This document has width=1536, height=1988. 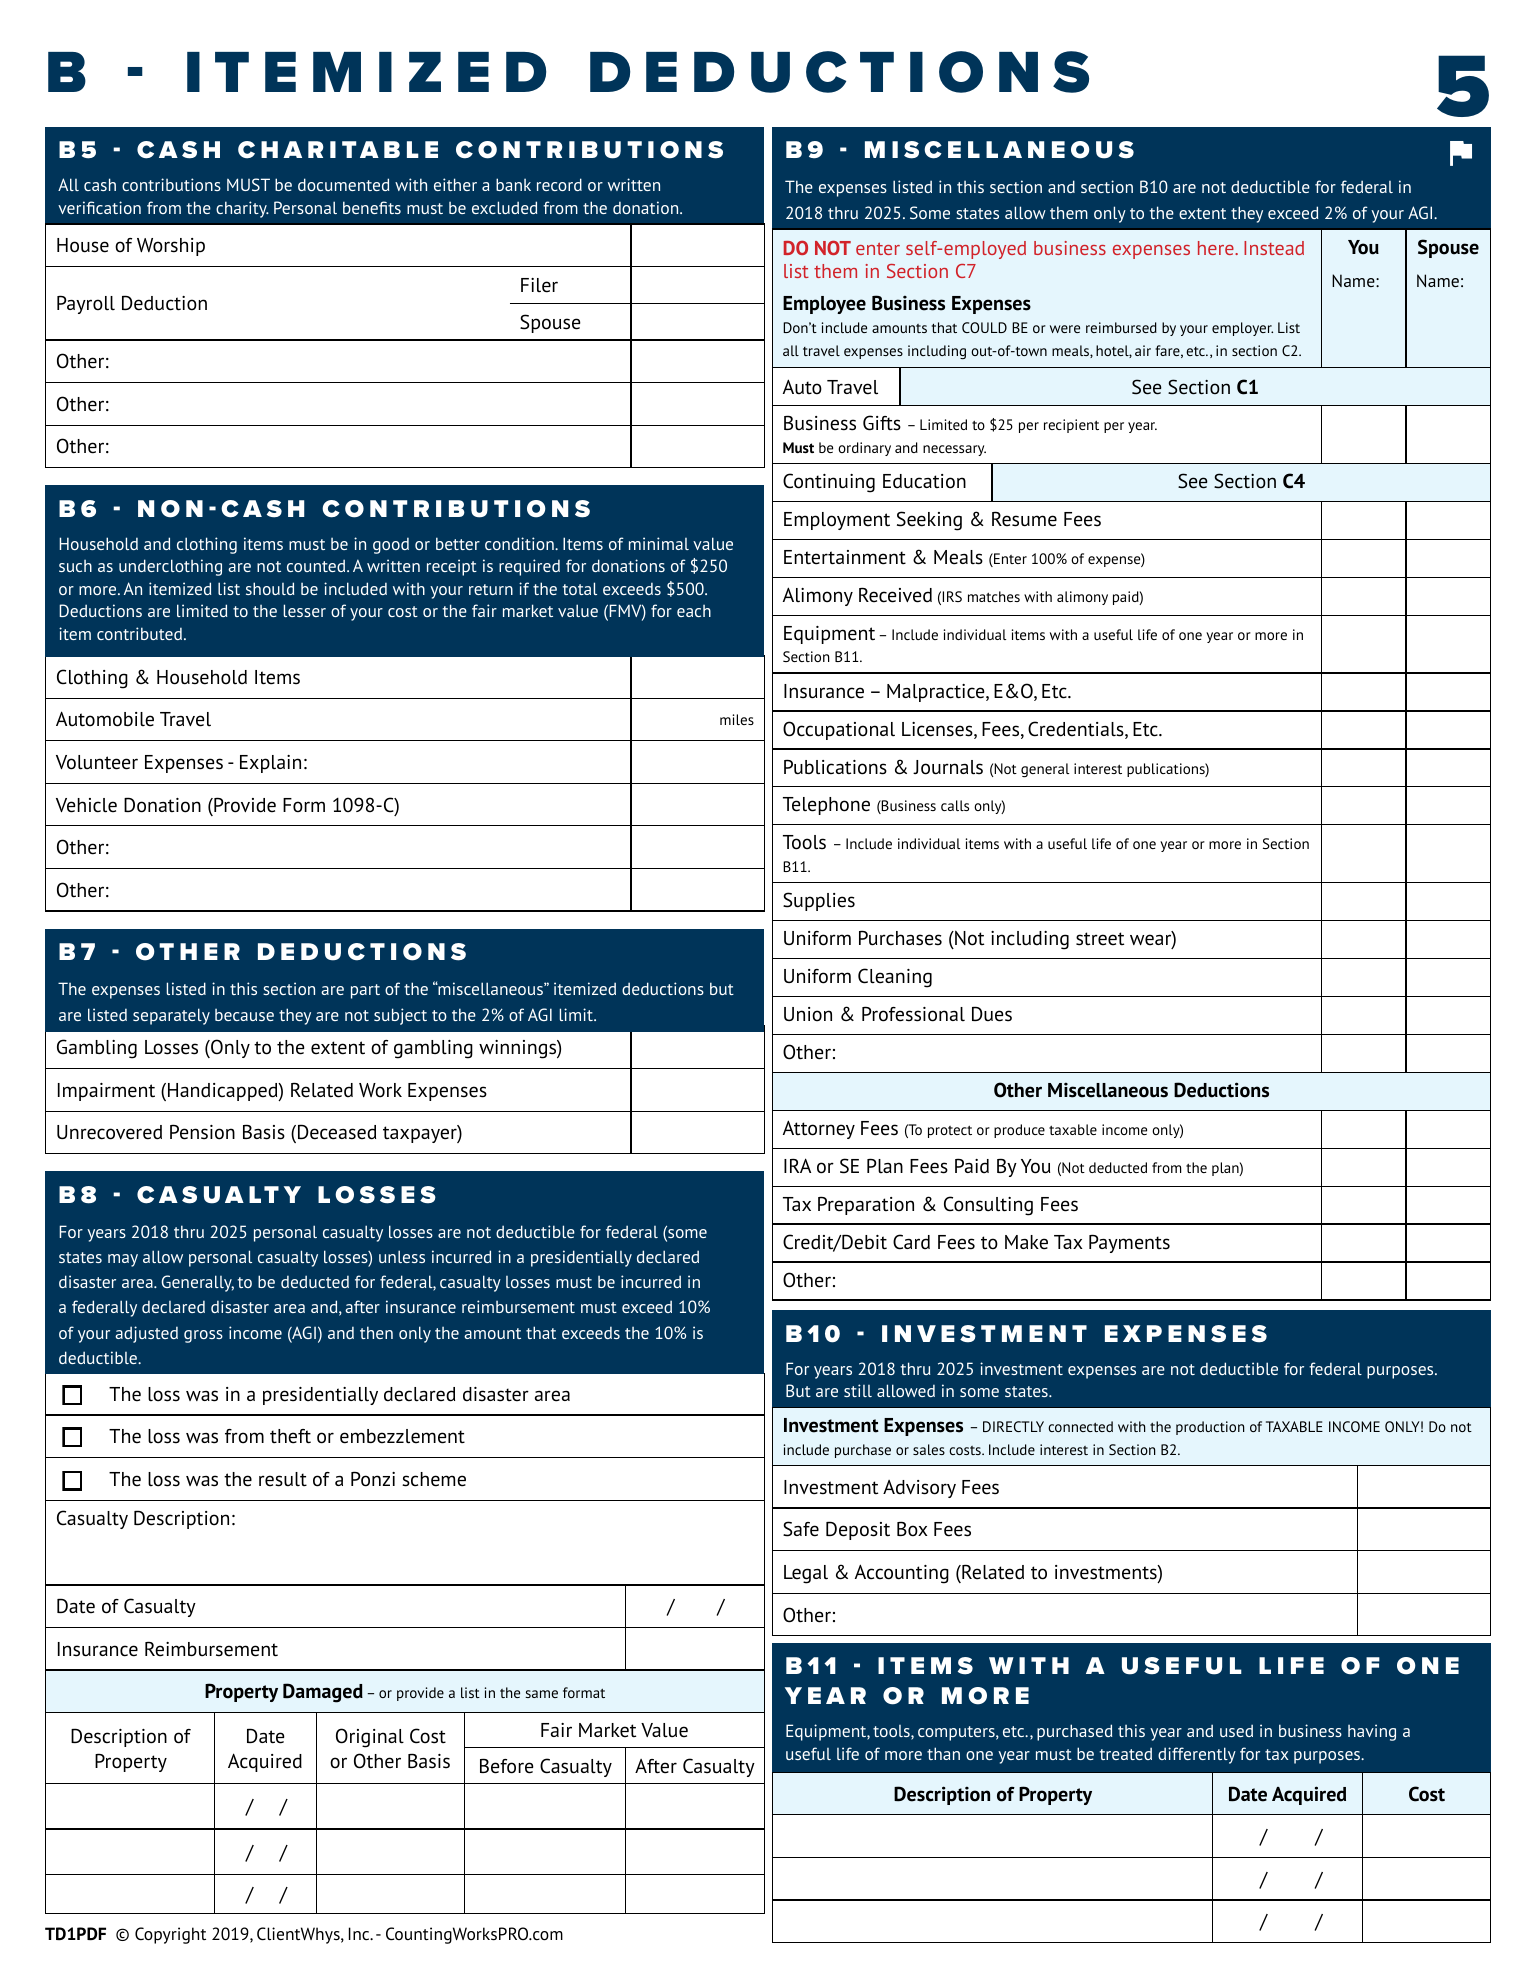 I want to click on Safe, so click(x=801, y=1529).
